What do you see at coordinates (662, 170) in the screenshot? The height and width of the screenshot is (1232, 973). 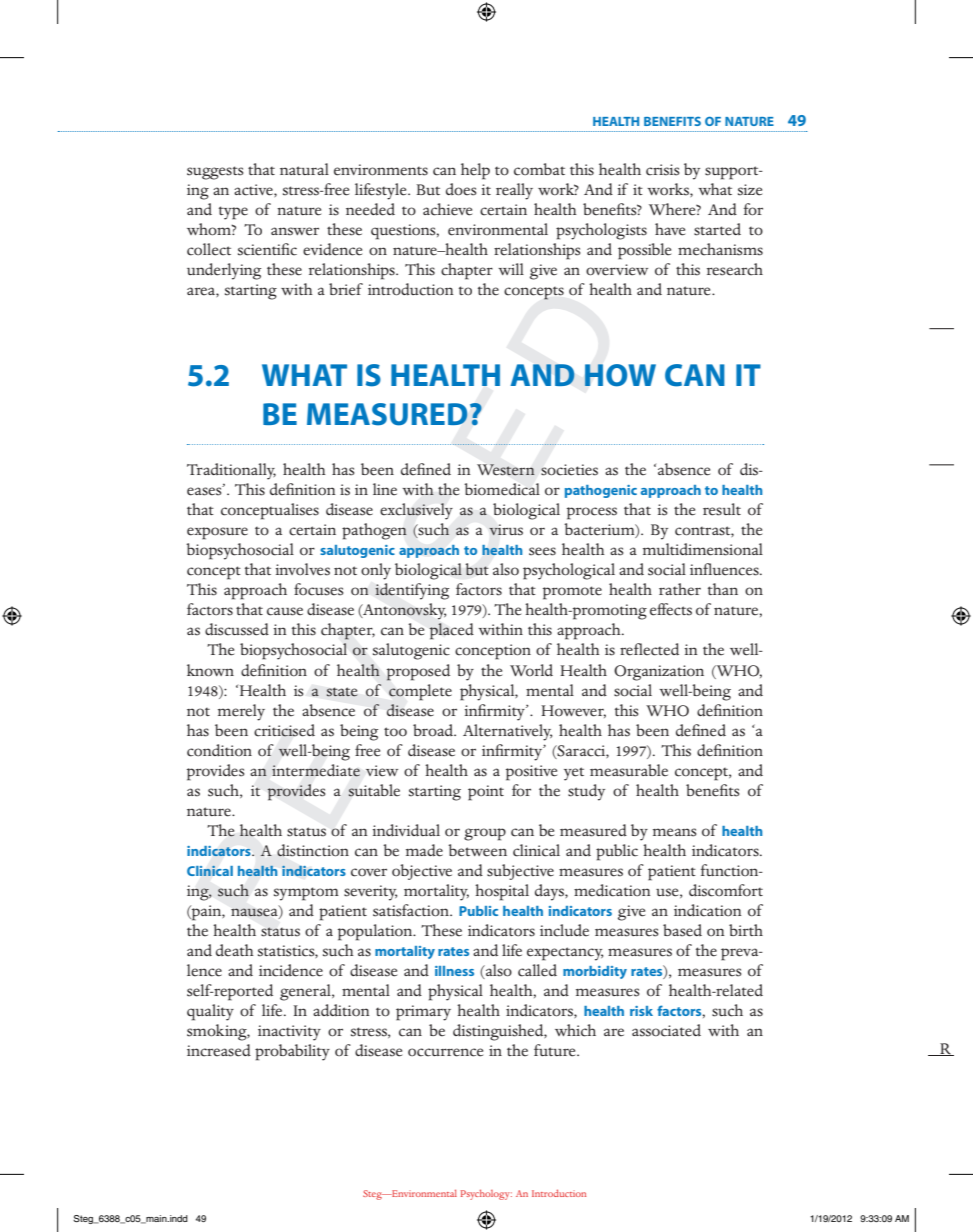 I see `crisis` at bounding box center [662, 170].
